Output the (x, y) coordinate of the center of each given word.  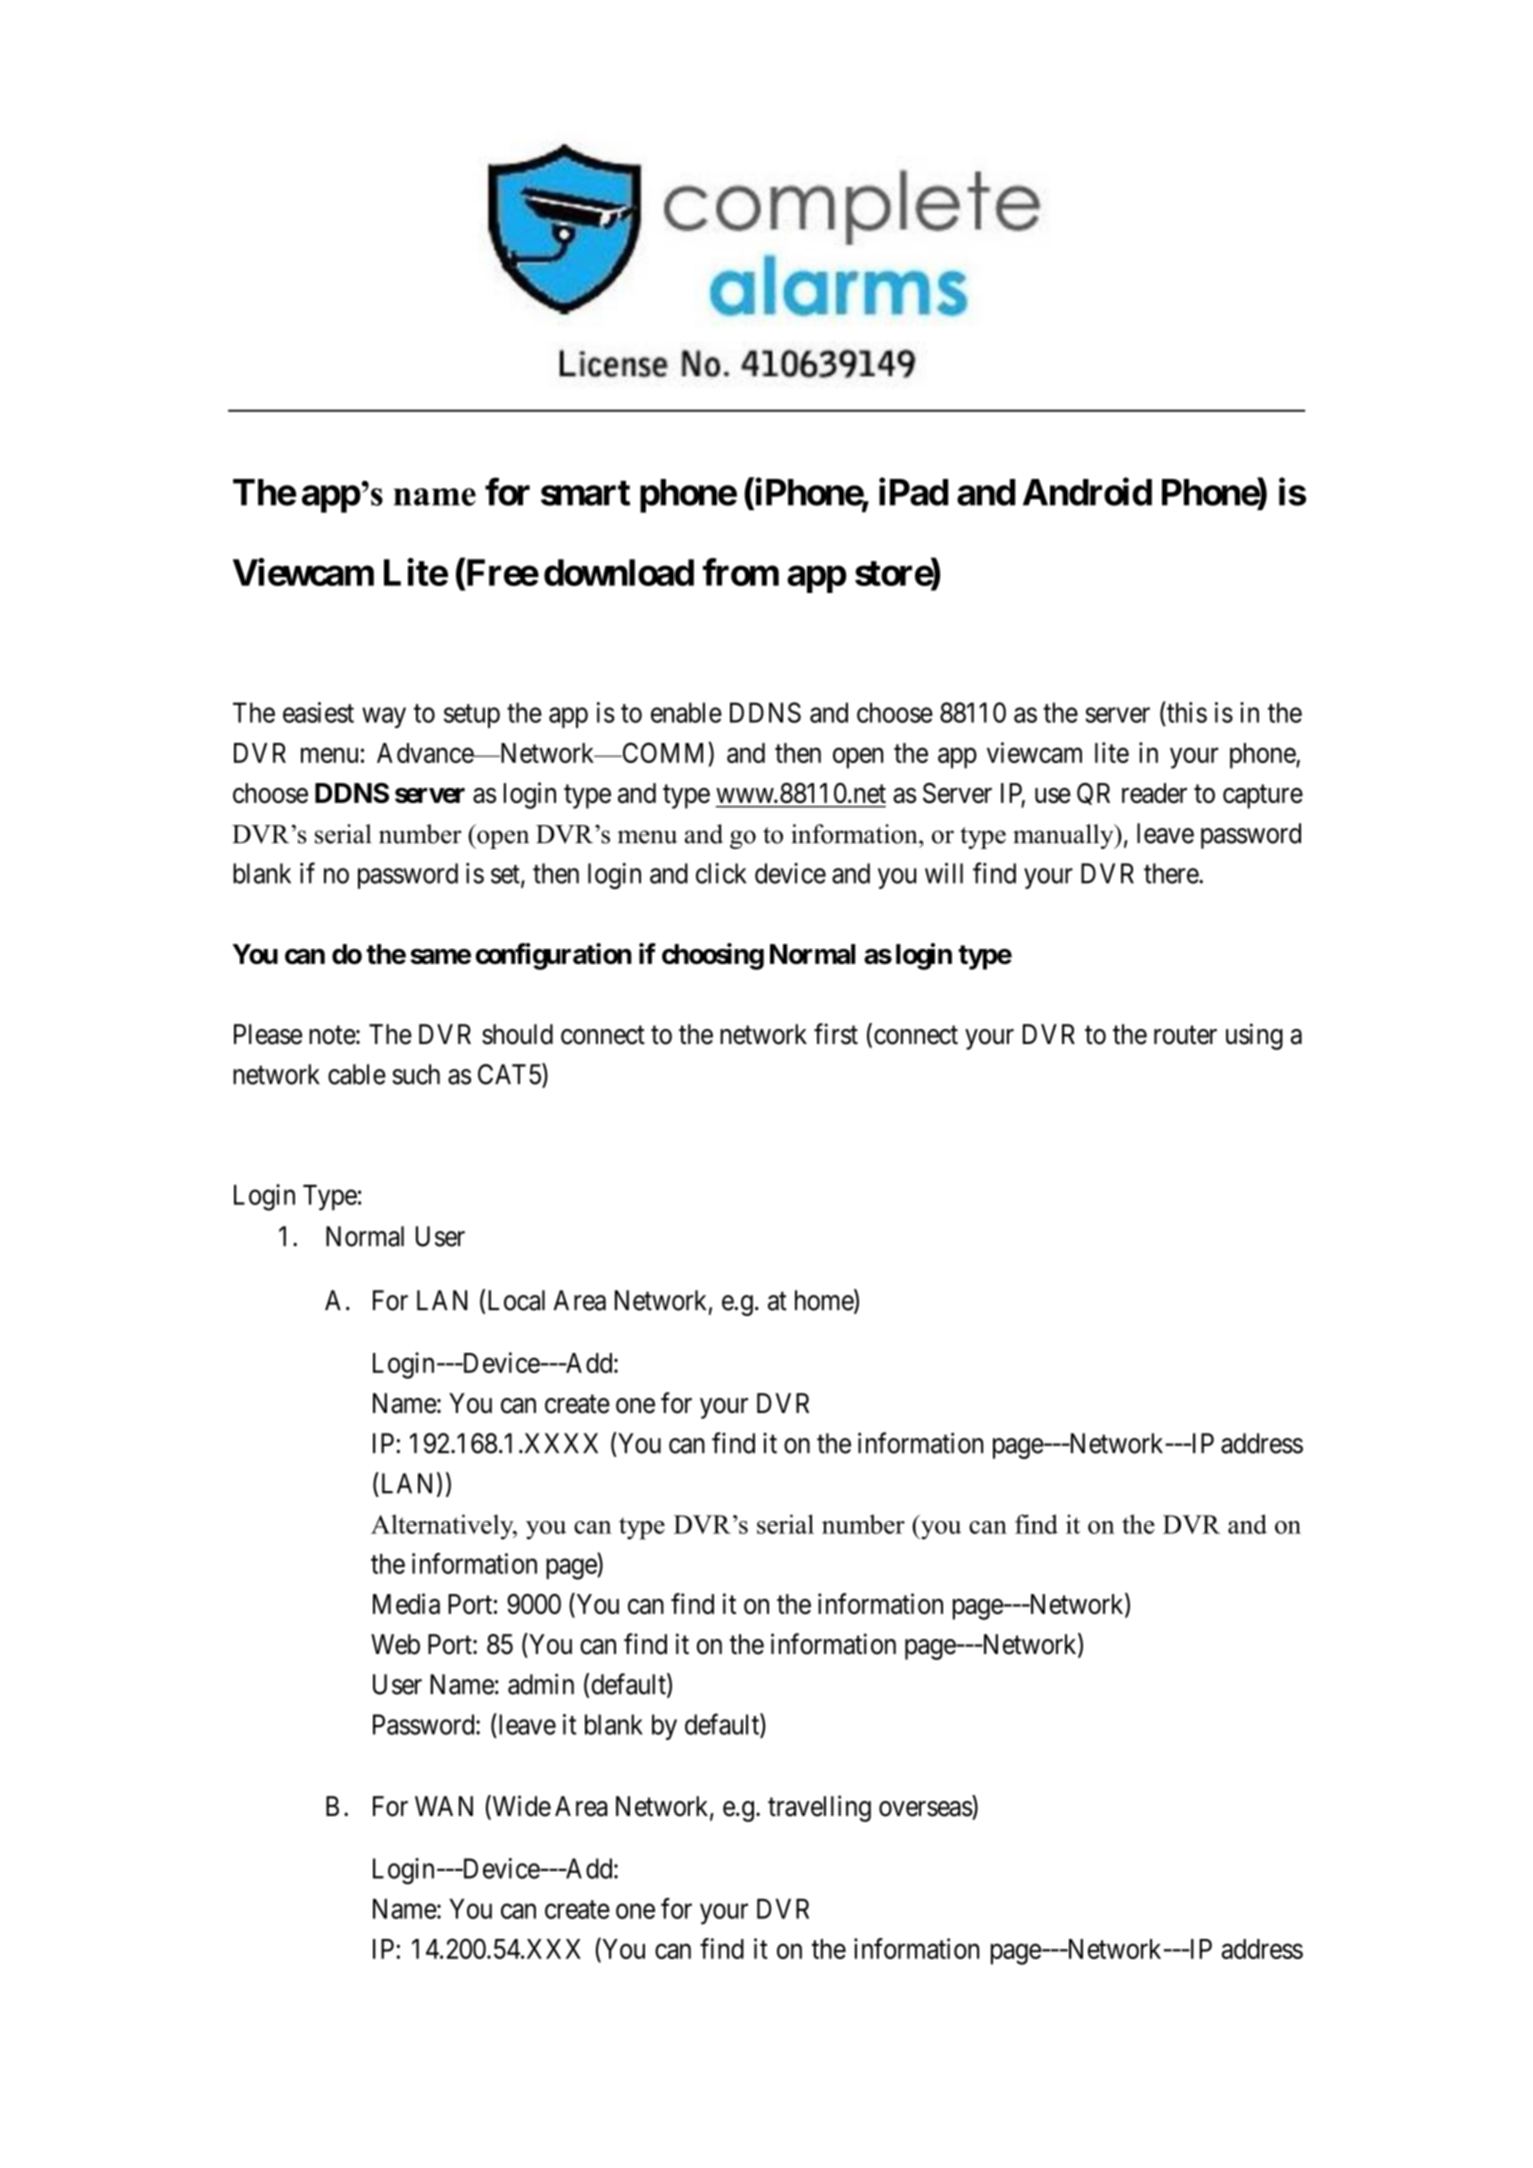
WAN (444, 1806)
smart (585, 493)
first (836, 1034)
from (741, 572)
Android (1087, 492)
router (1185, 1035)
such (416, 1074)
